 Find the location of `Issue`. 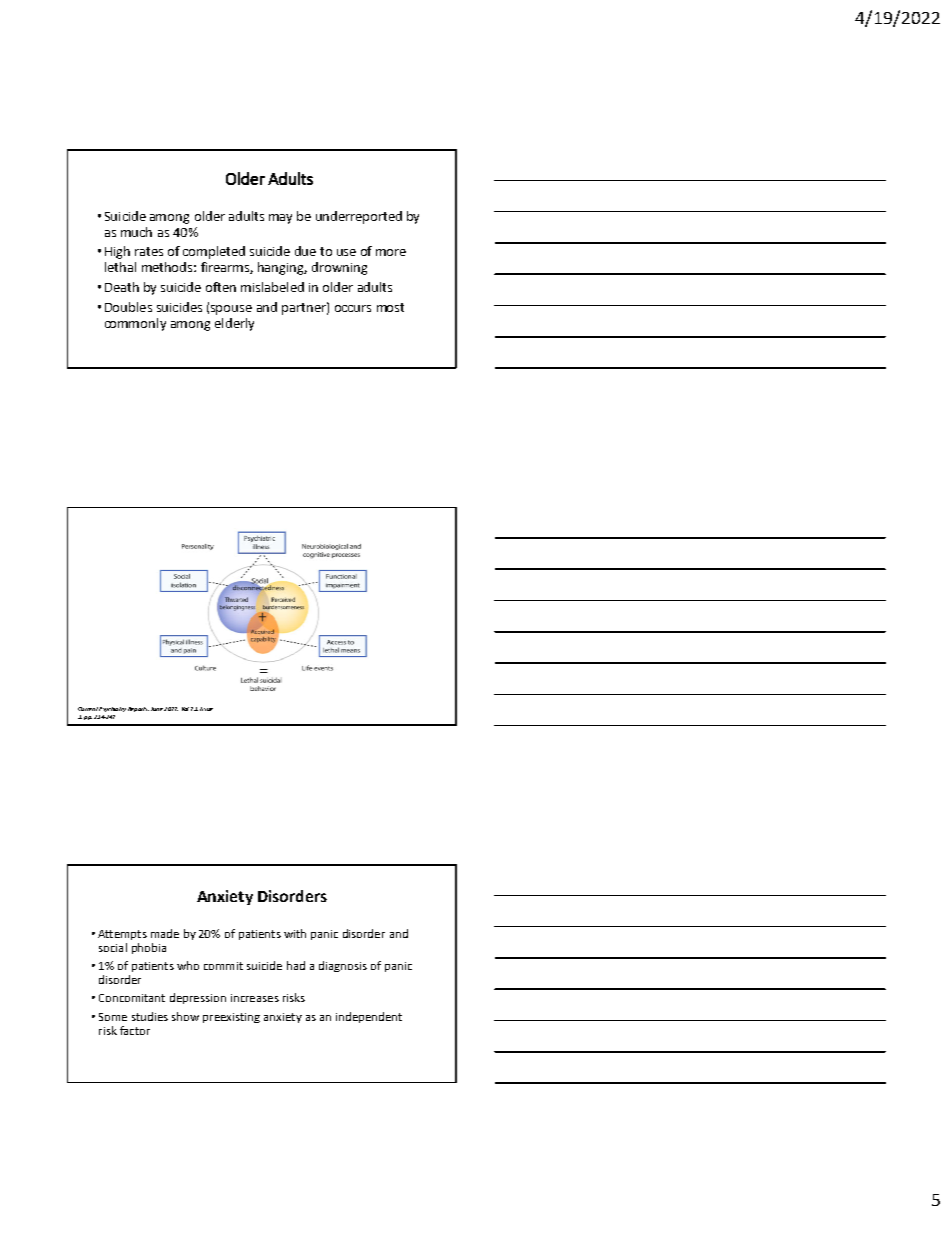

Issue is located at coordinates (206, 709).
